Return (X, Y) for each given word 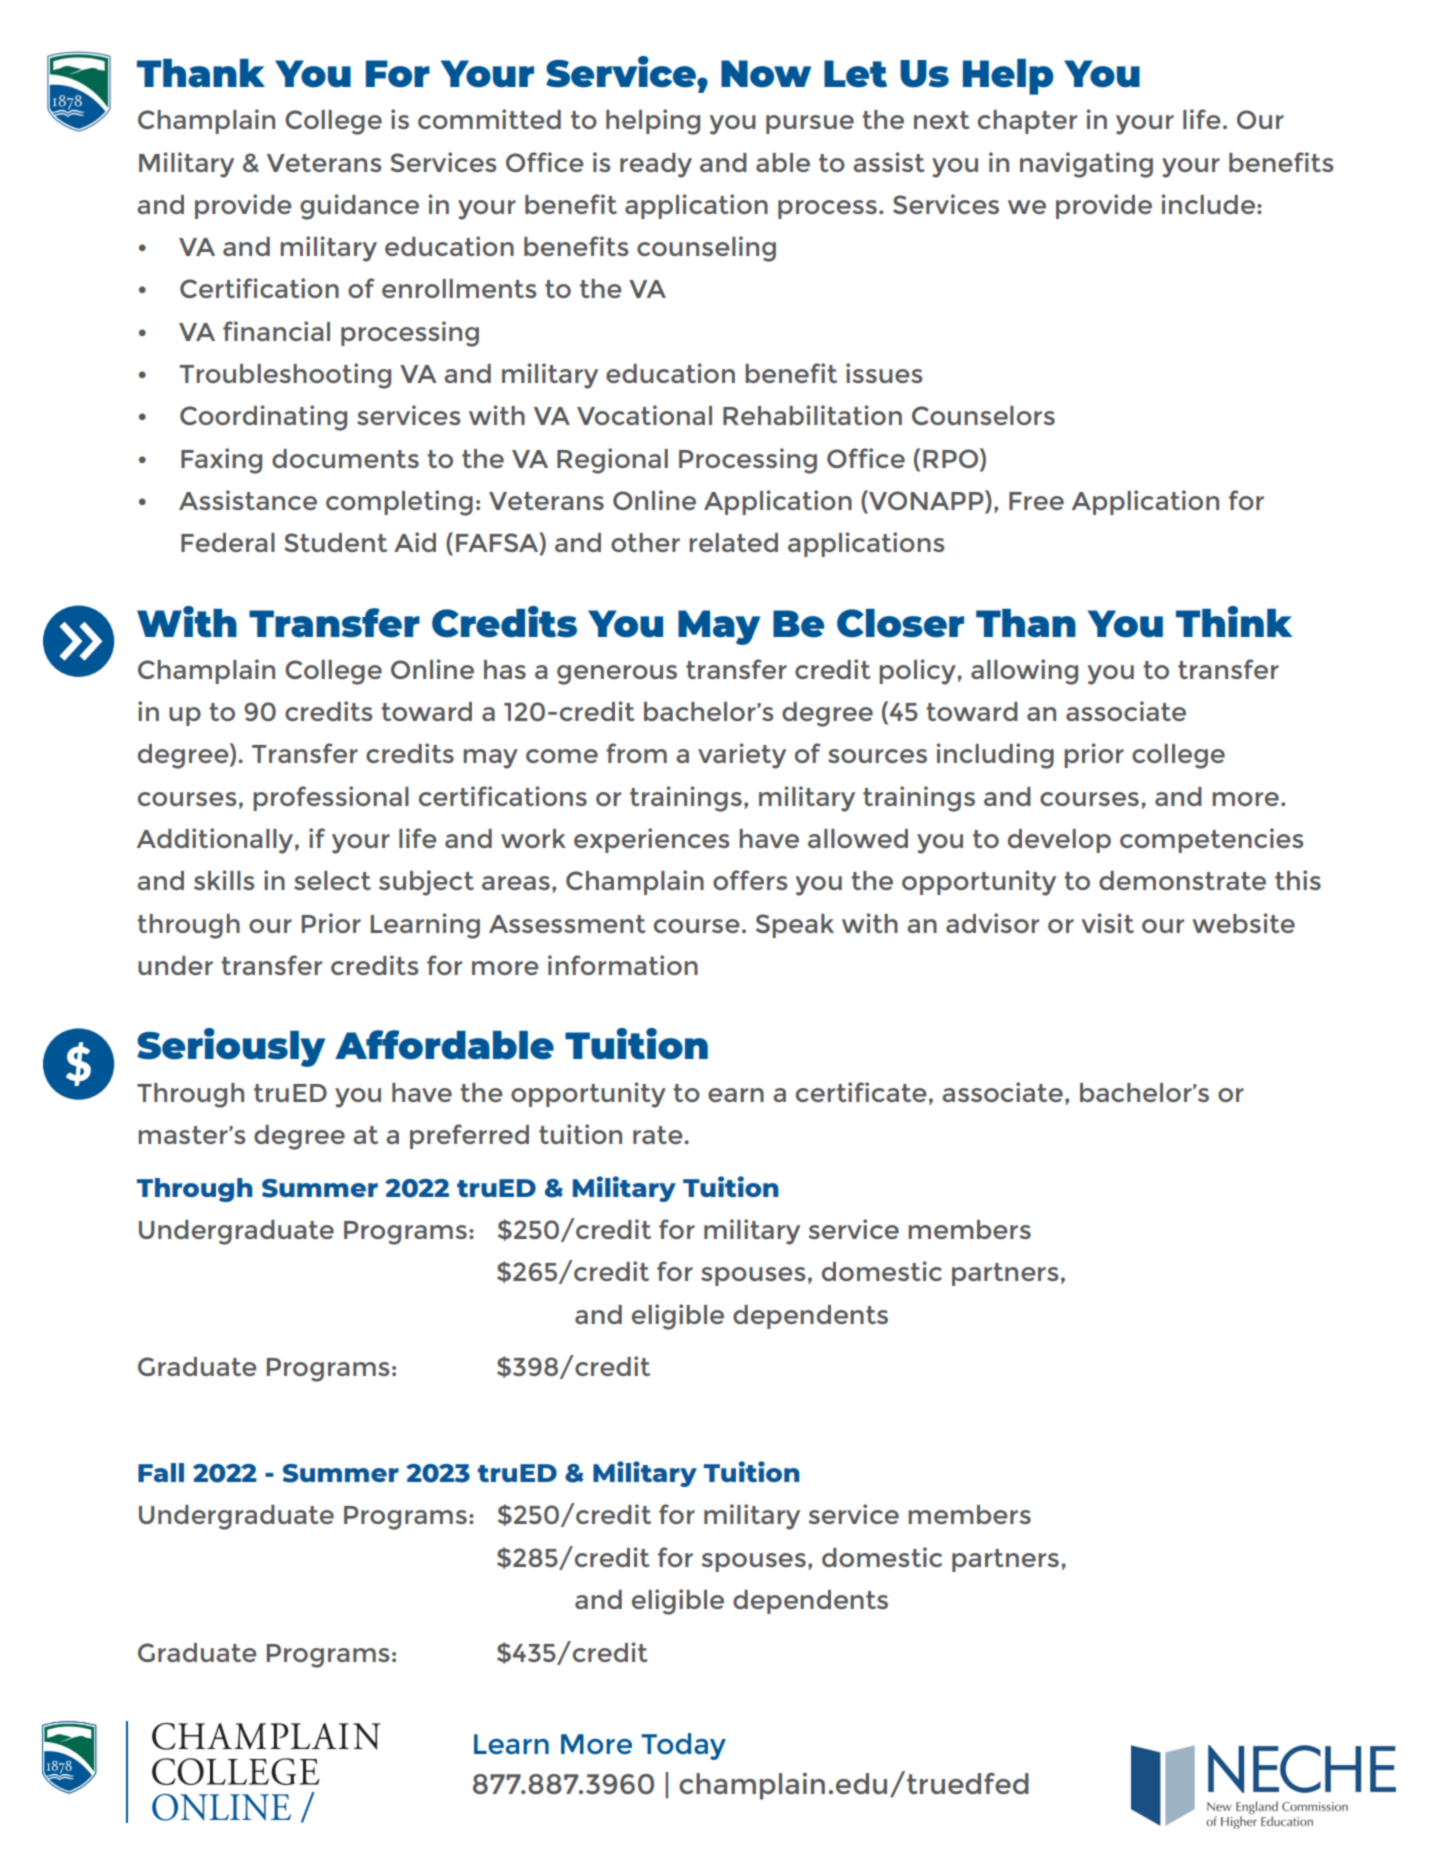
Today (683, 1746)
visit (1108, 923)
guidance (359, 207)
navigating (1086, 165)
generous (617, 675)
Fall (161, 1472)
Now (766, 74)
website (1243, 923)
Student (335, 542)
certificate (861, 1092)
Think (1234, 621)
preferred (469, 1136)
